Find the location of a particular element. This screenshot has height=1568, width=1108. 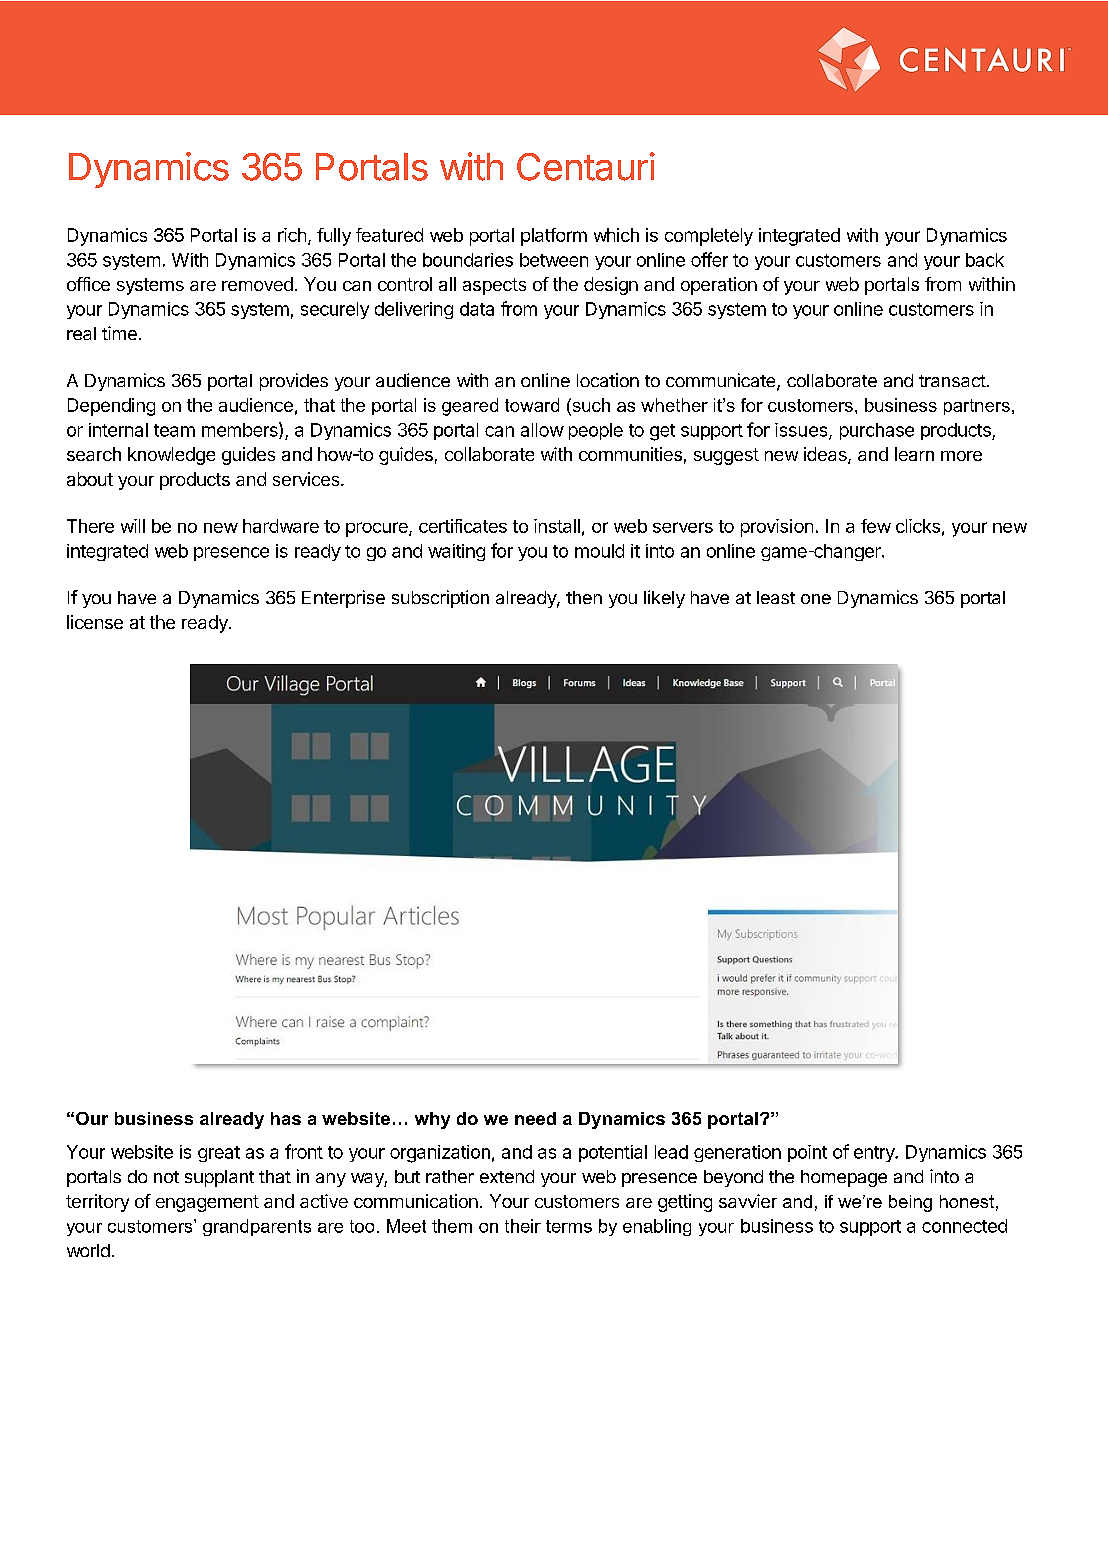

rich is located at coordinates (292, 235).
